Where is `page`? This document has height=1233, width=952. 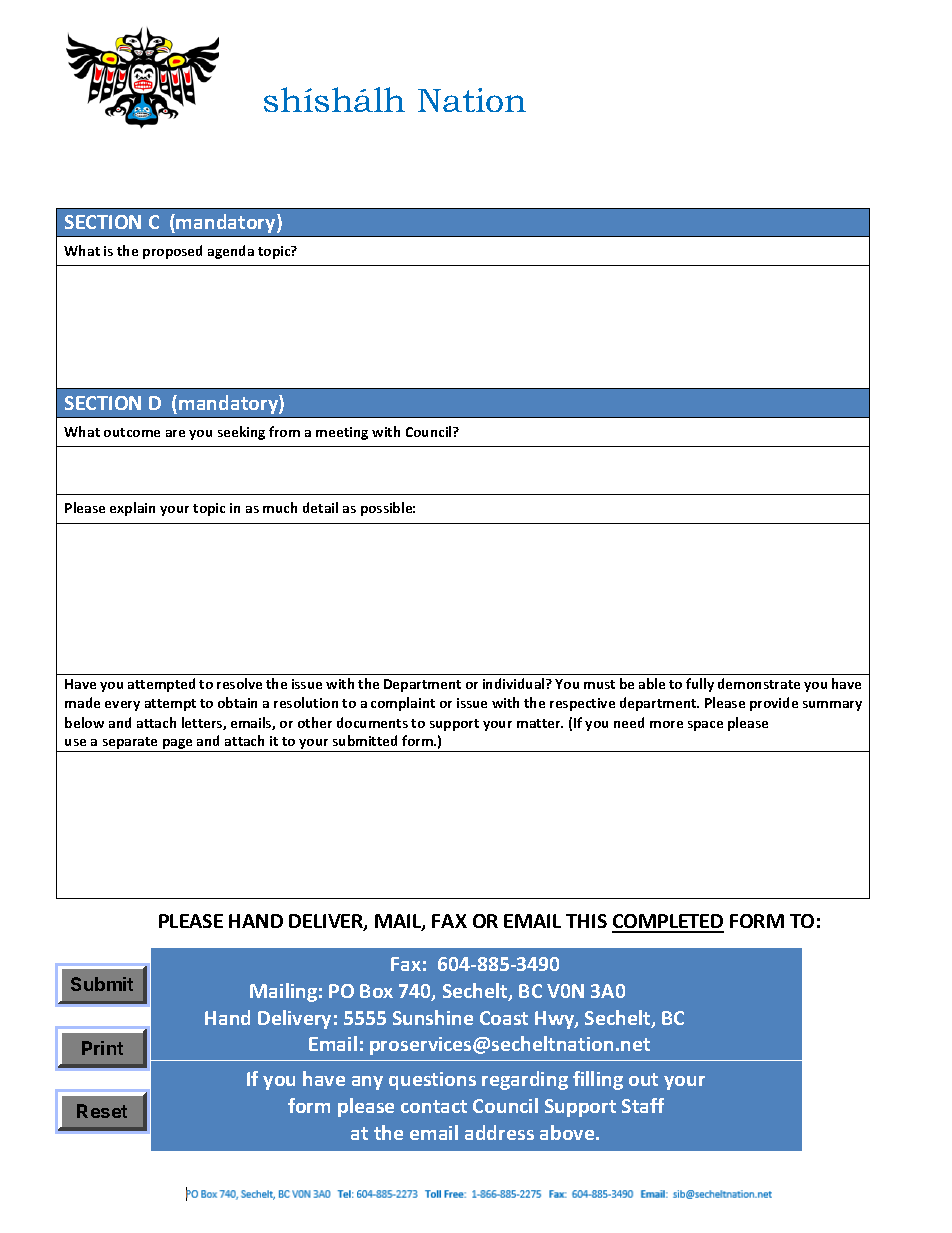 page is located at coordinates (177, 744).
